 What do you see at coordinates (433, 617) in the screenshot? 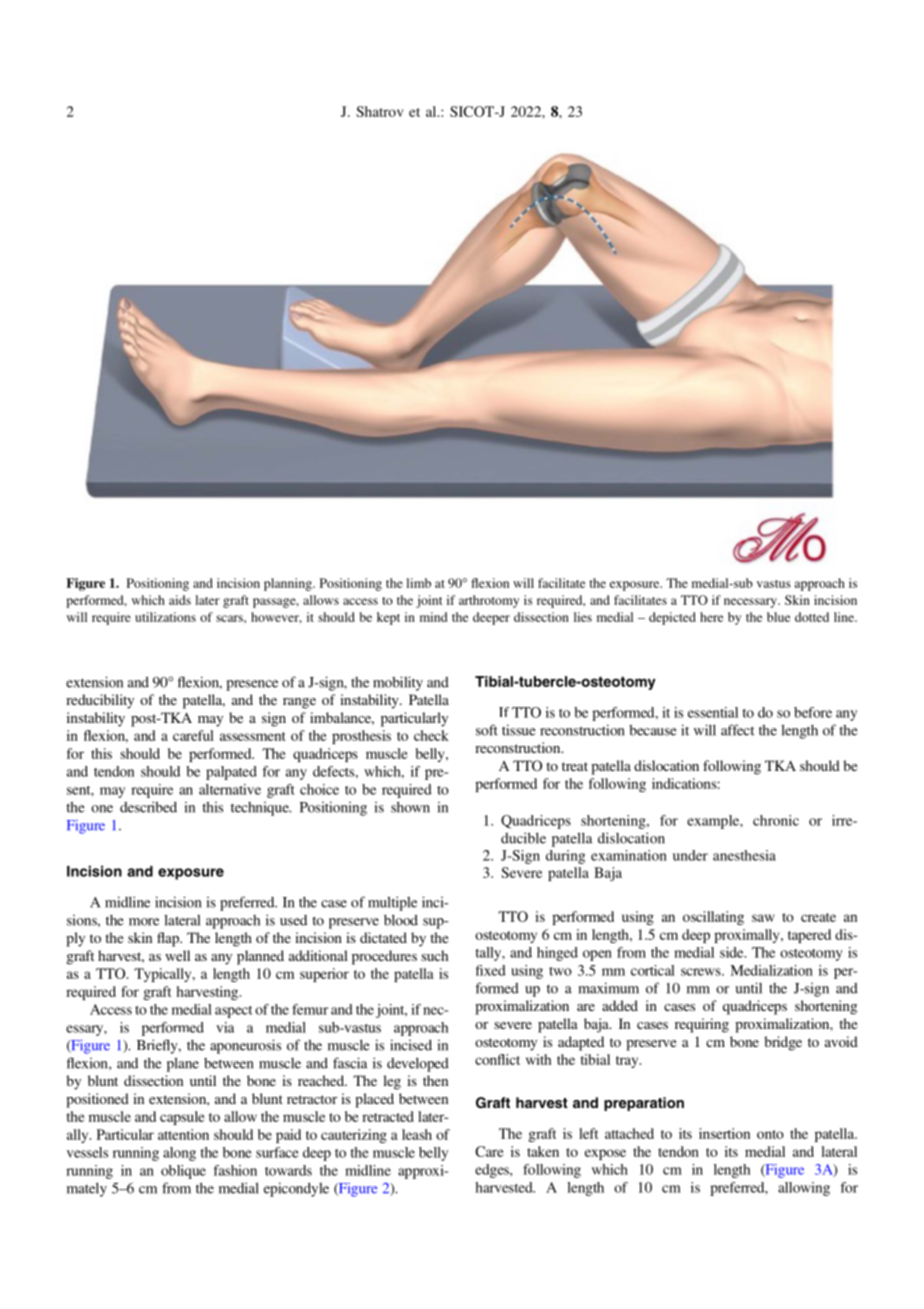
I see `mind` at bounding box center [433, 617].
